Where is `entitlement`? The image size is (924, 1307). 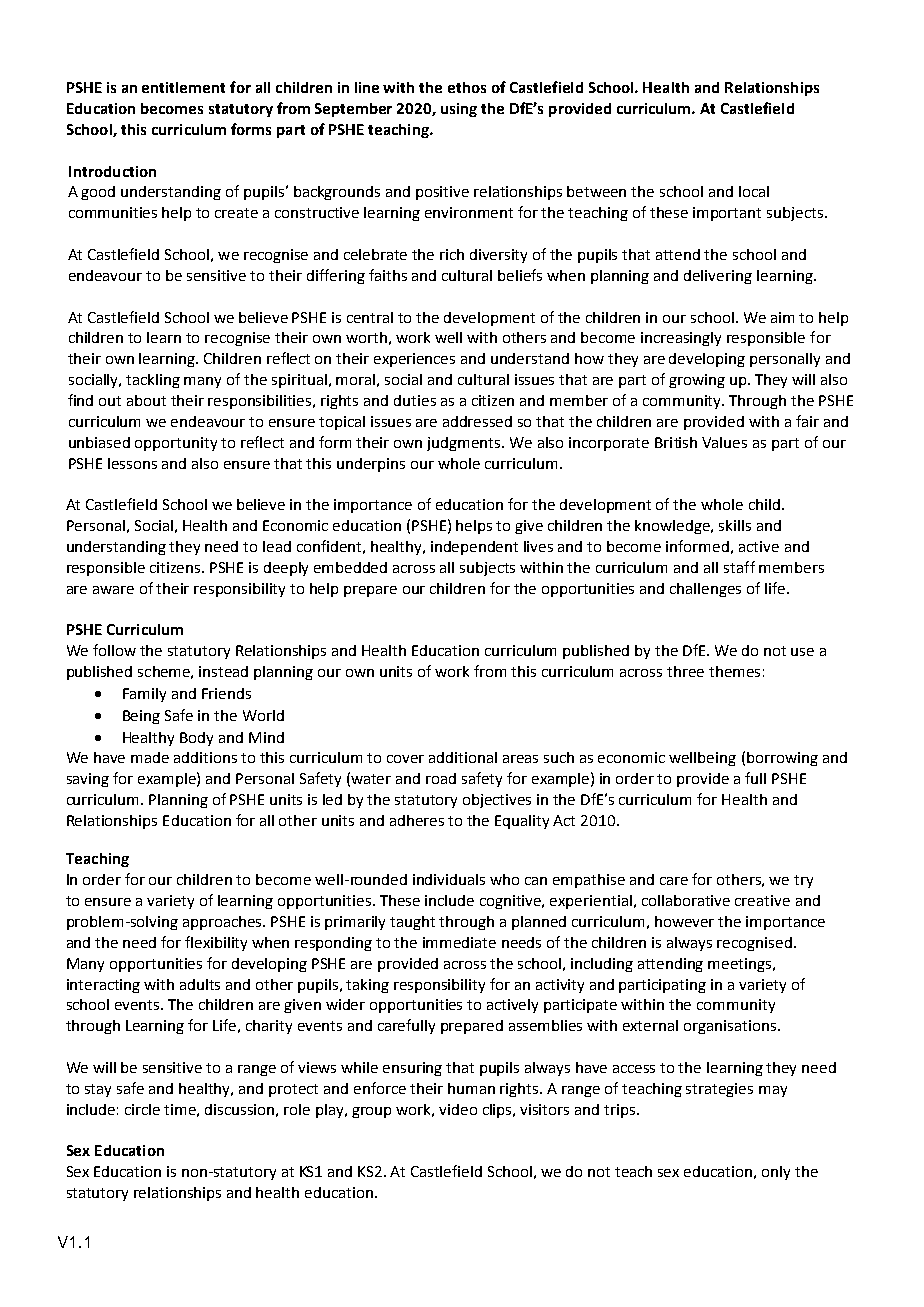
entitlement is located at coordinates (183, 87).
